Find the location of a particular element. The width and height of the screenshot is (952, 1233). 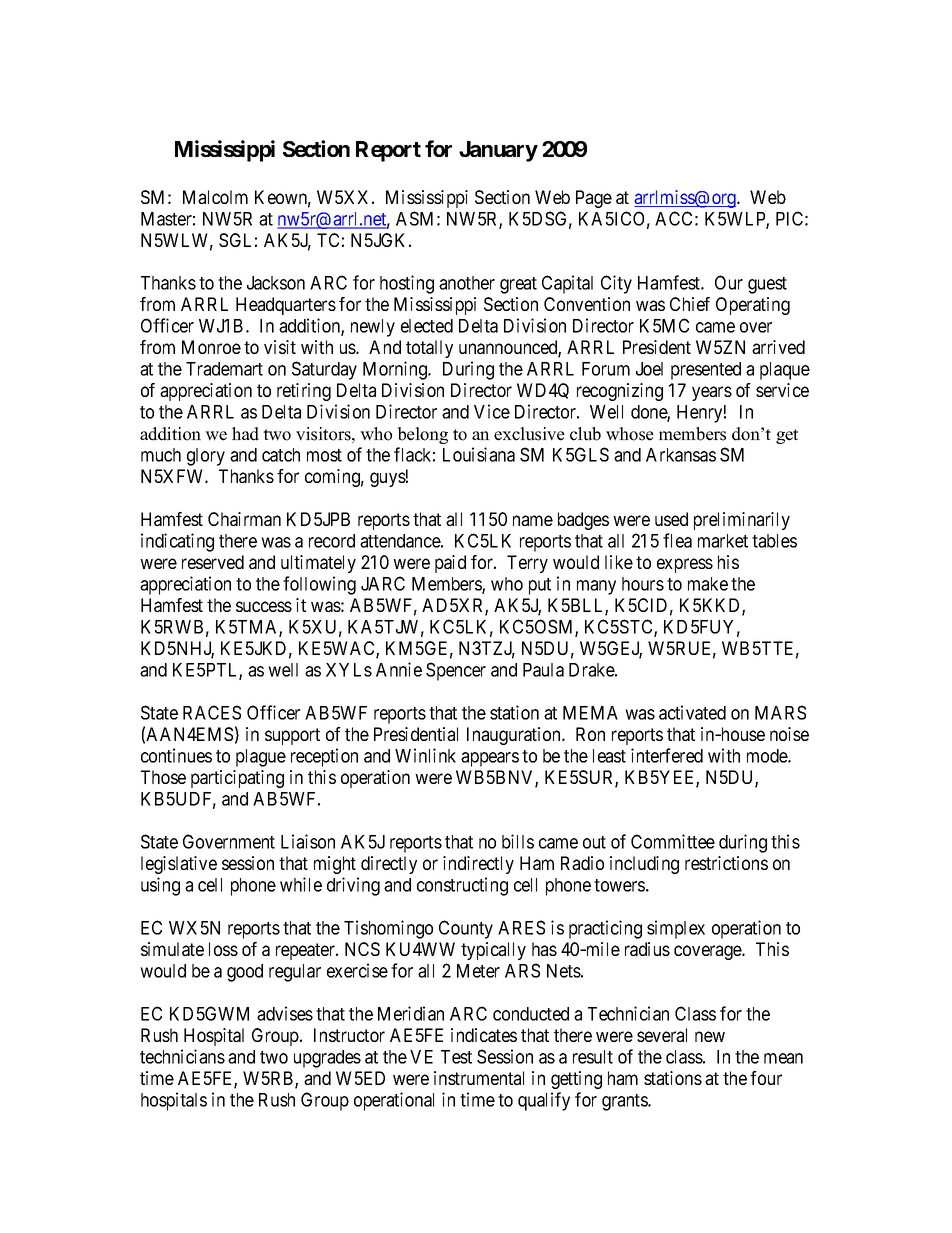

upgrades is located at coordinates (327, 1059).
